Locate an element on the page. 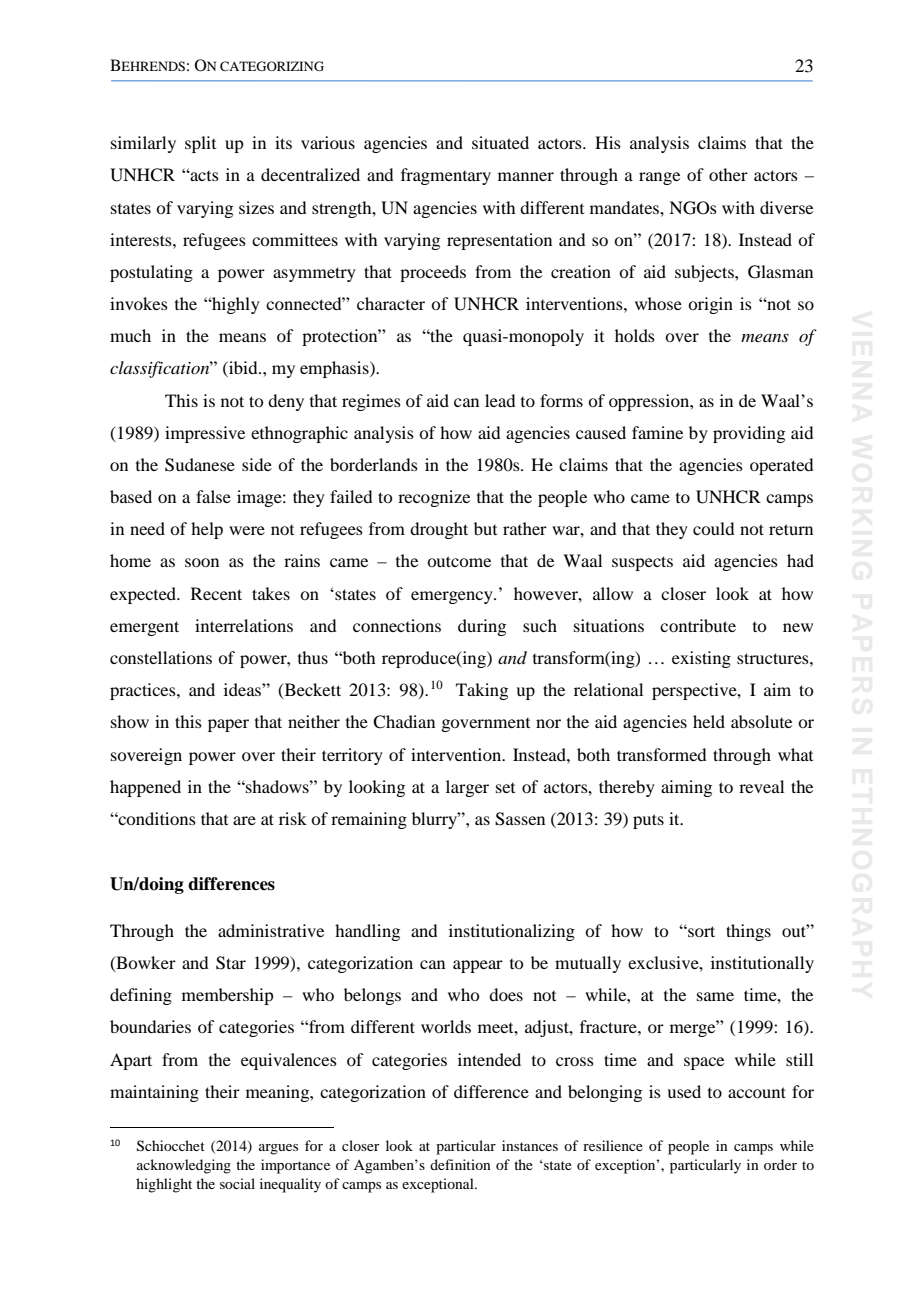  split is located at coordinates (200, 144).
